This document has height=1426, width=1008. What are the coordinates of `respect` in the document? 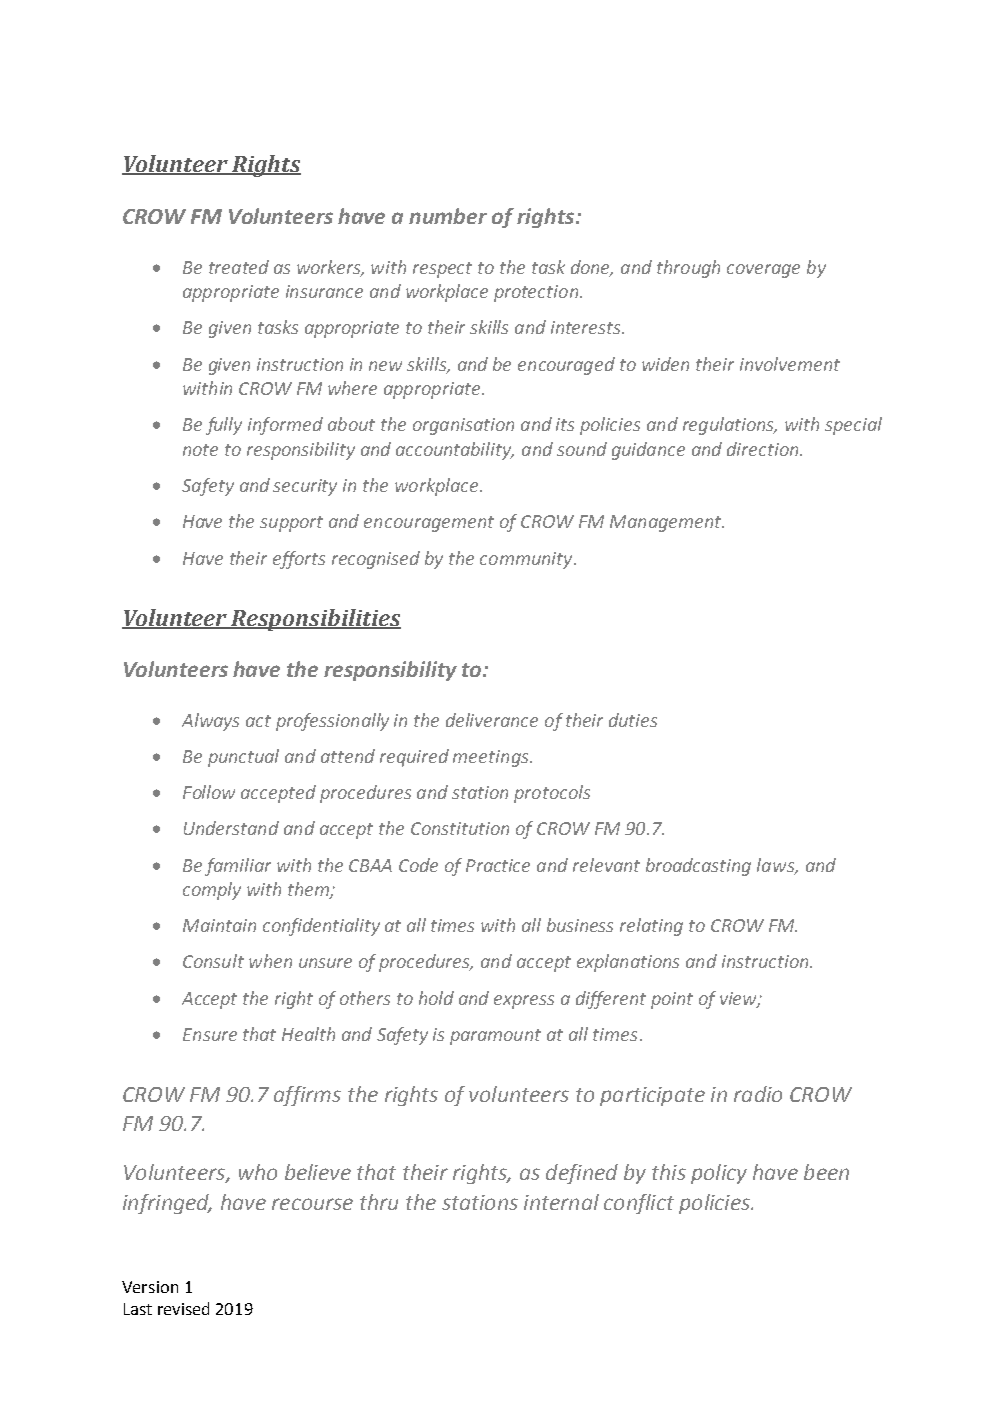 It's located at (442, 270).
